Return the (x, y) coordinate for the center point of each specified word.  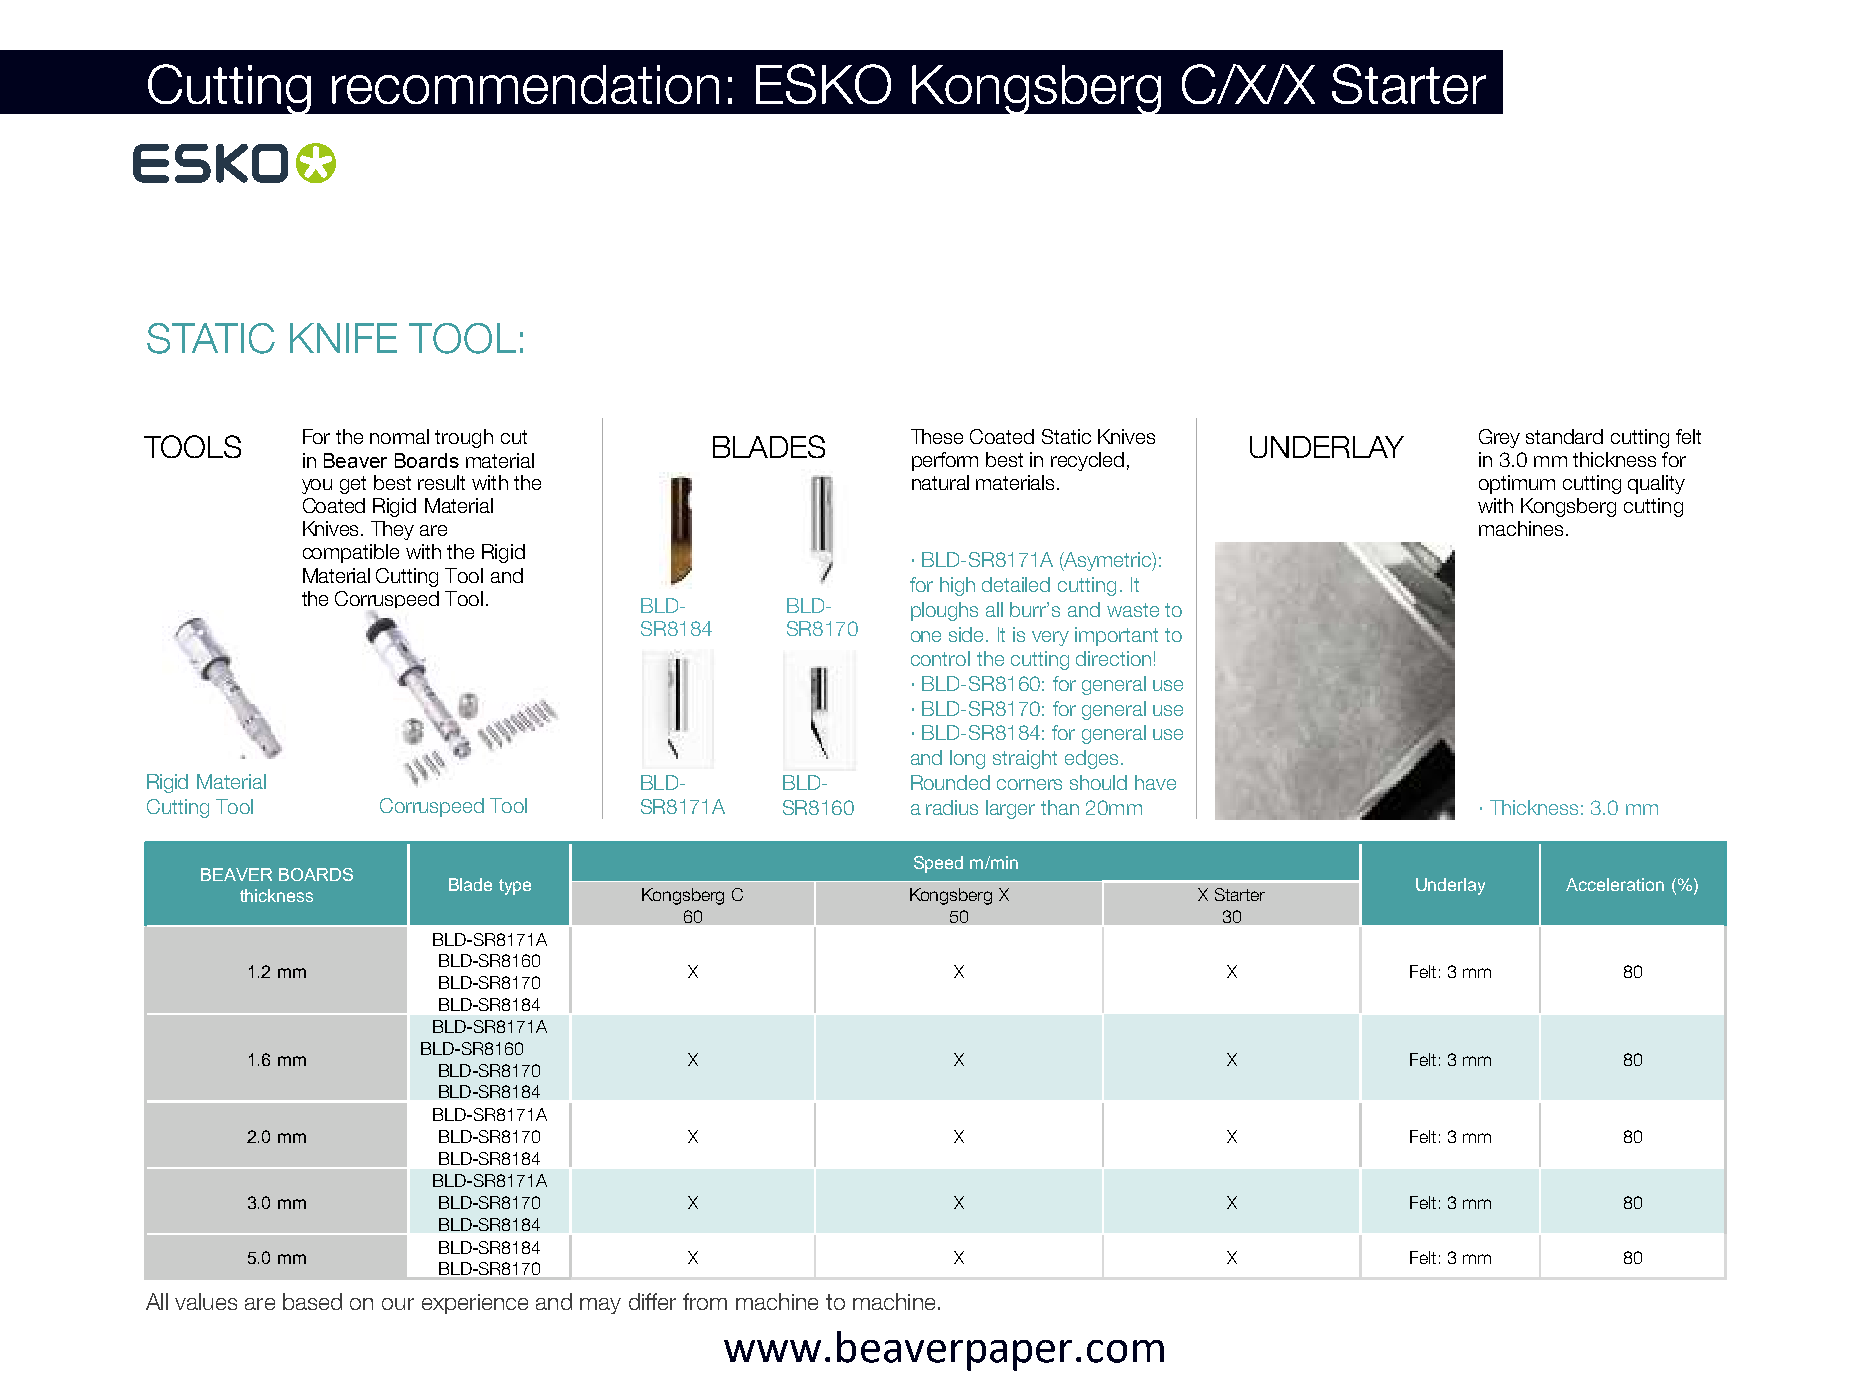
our (398, 1304)
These (937, 436)
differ (652, 1301)
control (940, 658)
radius (952, 807)
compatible (351, 553)
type (515, 887)
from (705, 1301)
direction (1113, 658)
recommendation (525, 84)
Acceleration (1615, 884)
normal (399, 436)
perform (945, 461)
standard (1564, 436)
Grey (1499, 438)
